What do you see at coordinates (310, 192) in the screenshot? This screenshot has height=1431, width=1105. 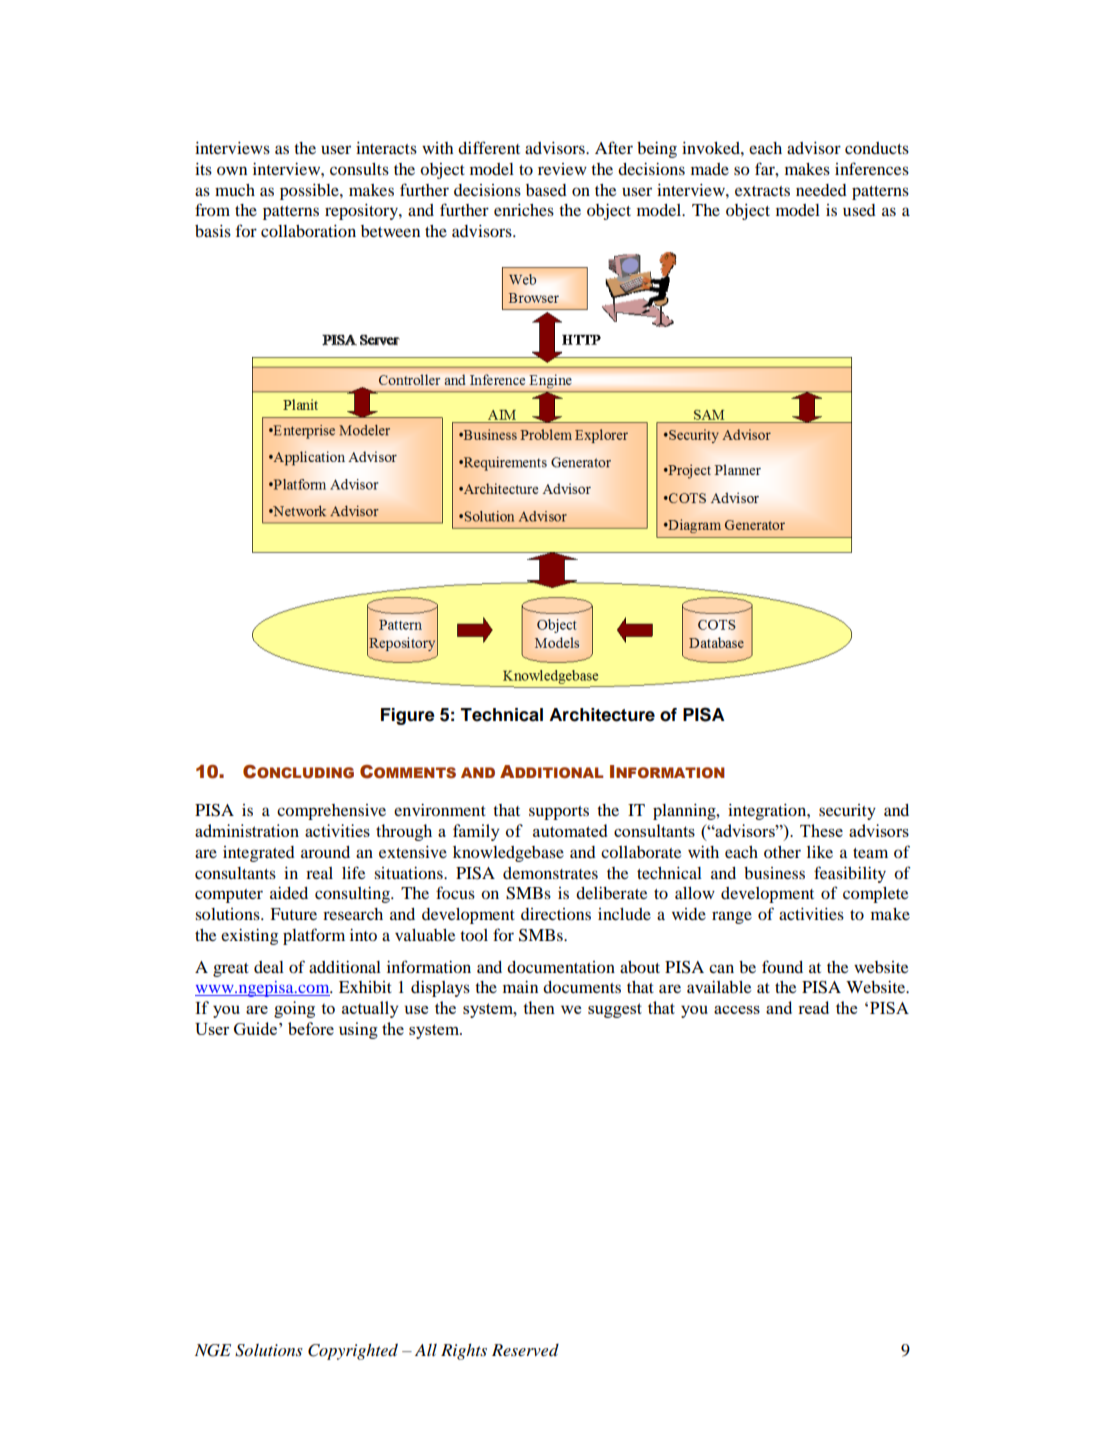 I see `possible` at bounding box center [310, 192].
